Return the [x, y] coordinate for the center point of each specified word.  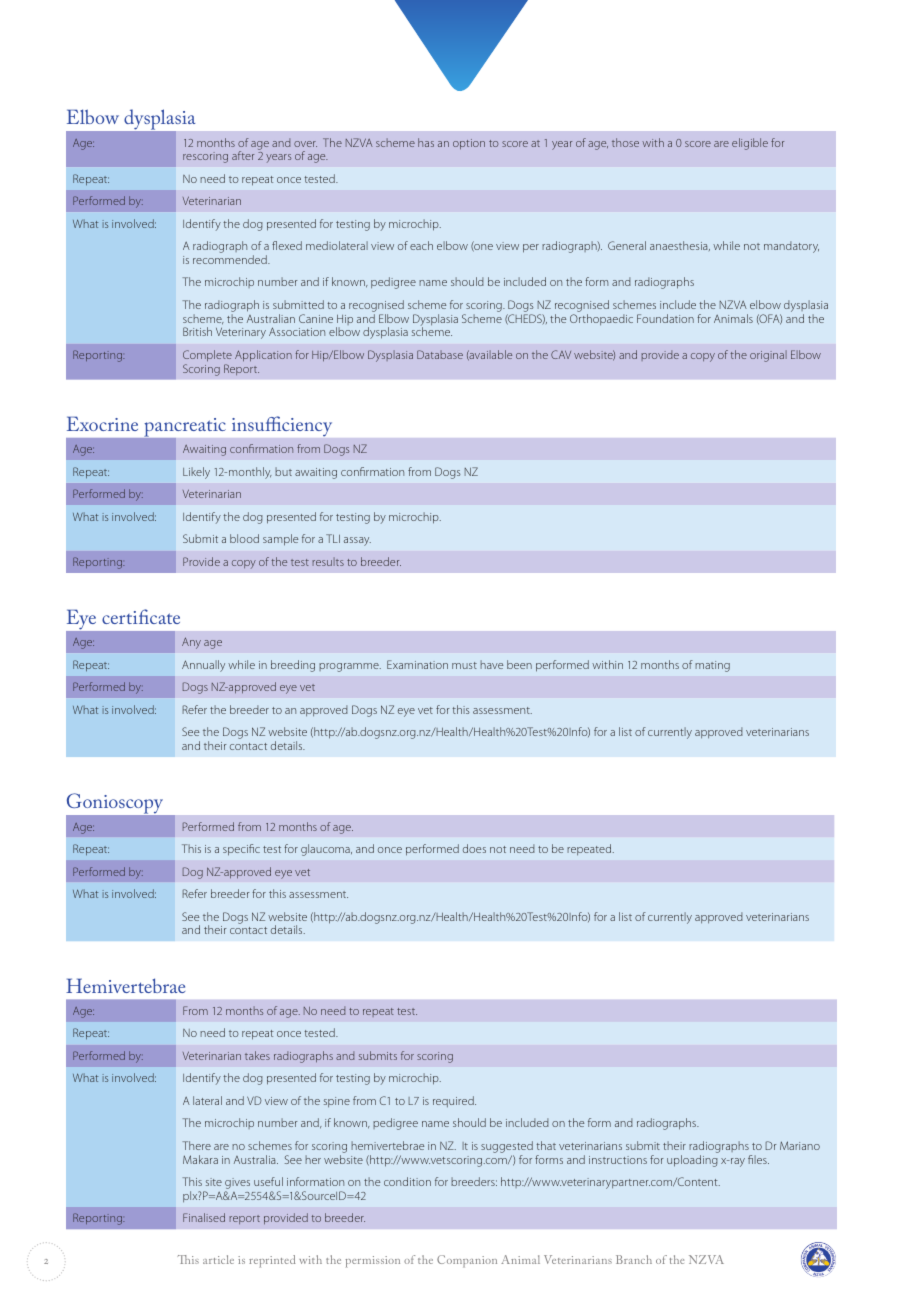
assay [357, 541]
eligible [750, 144]
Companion [467, 1261]
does [474, 848]
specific [241, 850]
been [519, 664]
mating [712, 666]
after [243, 155]
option [469, 144]
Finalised [204, 1217]
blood [244, 538]
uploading [692, 1161]
